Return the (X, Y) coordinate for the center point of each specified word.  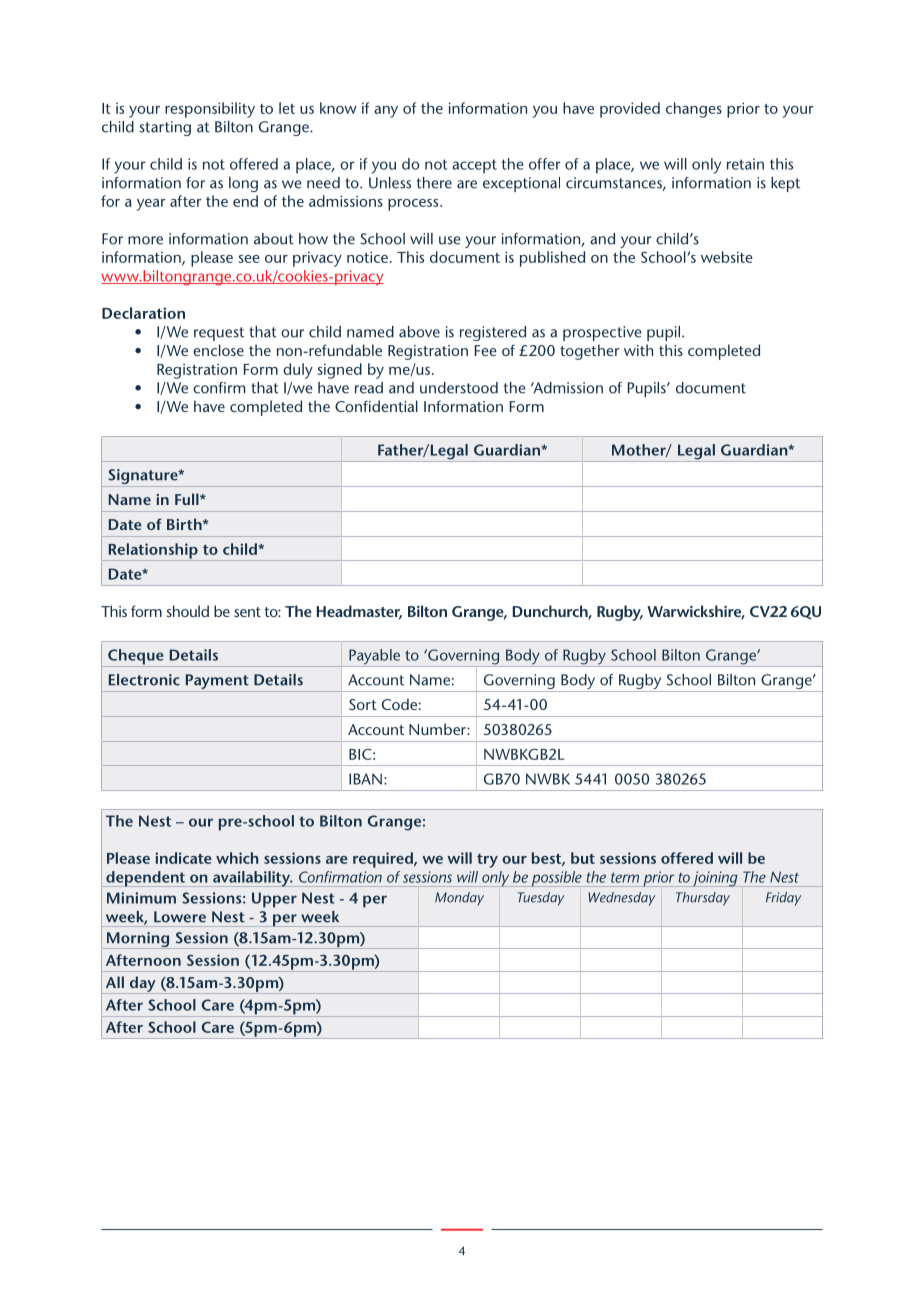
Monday (459, 899)
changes (694, 110)
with (638, 350)
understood (459, 388)
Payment (217, 683)
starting (165, 128)
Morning (138, 940)
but (583, 858)
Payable (375, 658)
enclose (218, 350)
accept (474, 166)
